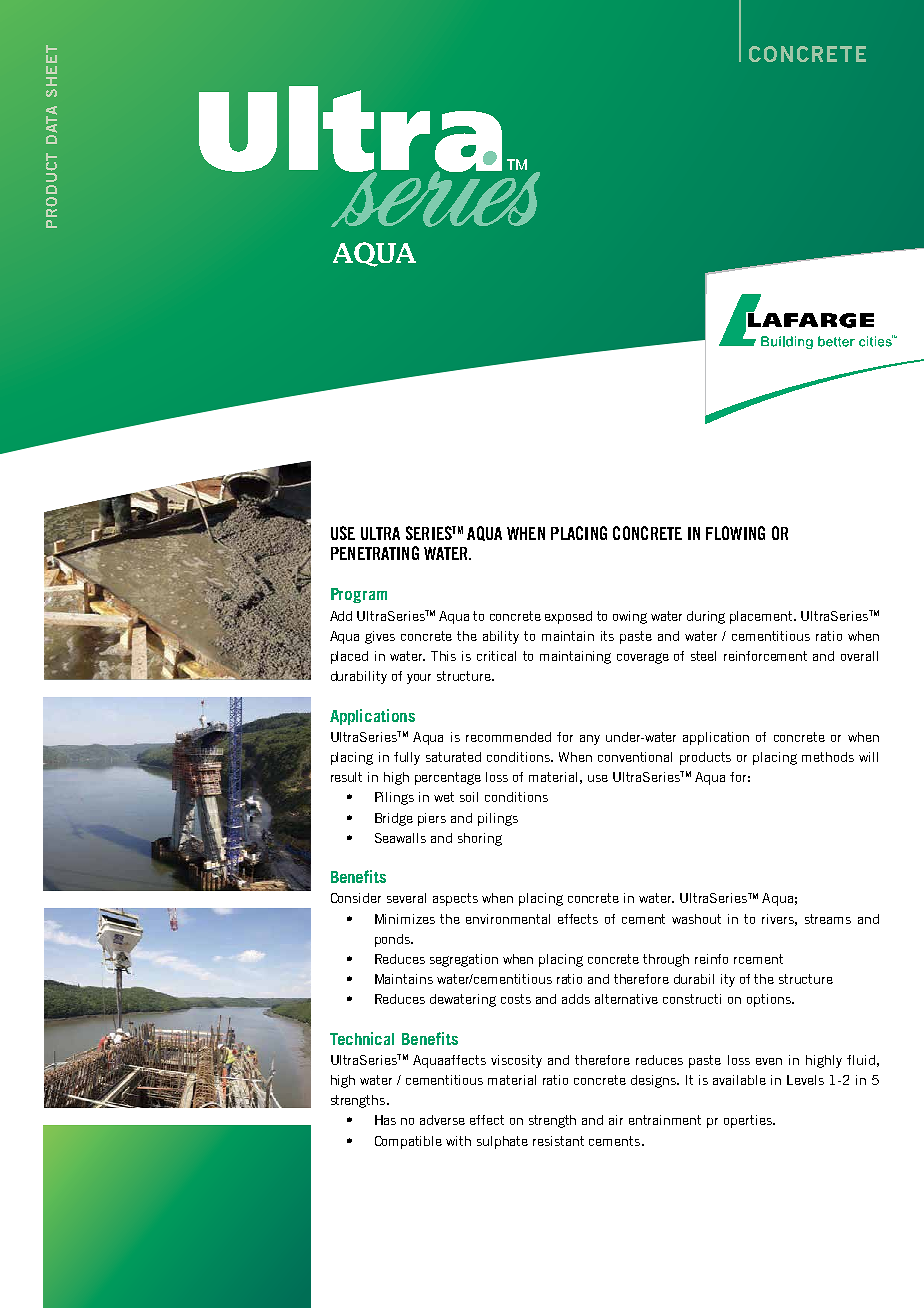 The width and height of the screenshot is (924, 1308). Describe the element at coordinates (568, 617) in the screenshot. I see `exposed` at that location.
